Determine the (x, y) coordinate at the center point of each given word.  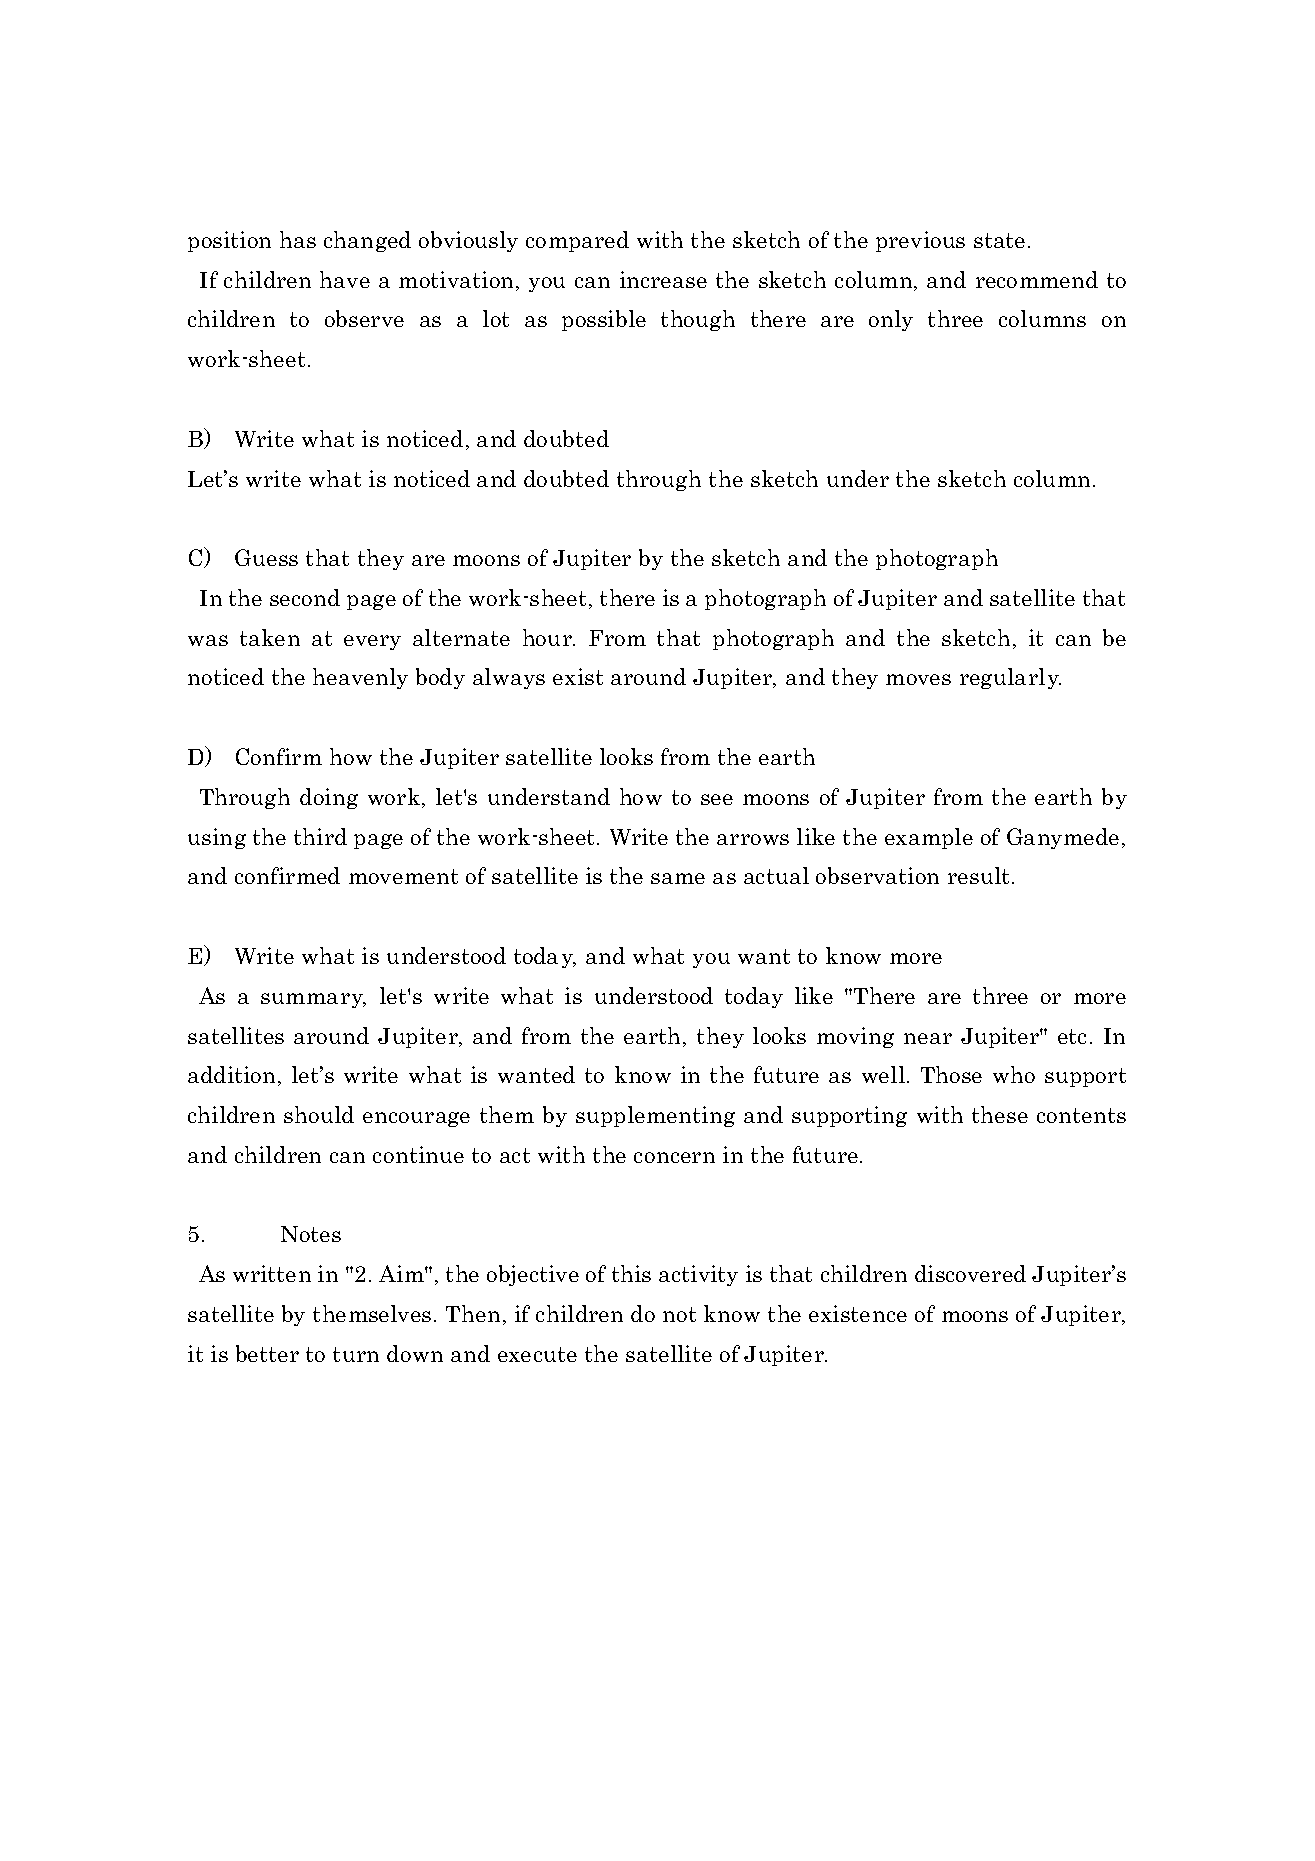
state (999, 240)
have (345, 279)
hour (549, 637)
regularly (1010, 678)
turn (356, 1354)
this (631, 1273)
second (305, 597)
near (928, 1038)
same (678, 878)
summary (313, 1000)
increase (663, 279)
